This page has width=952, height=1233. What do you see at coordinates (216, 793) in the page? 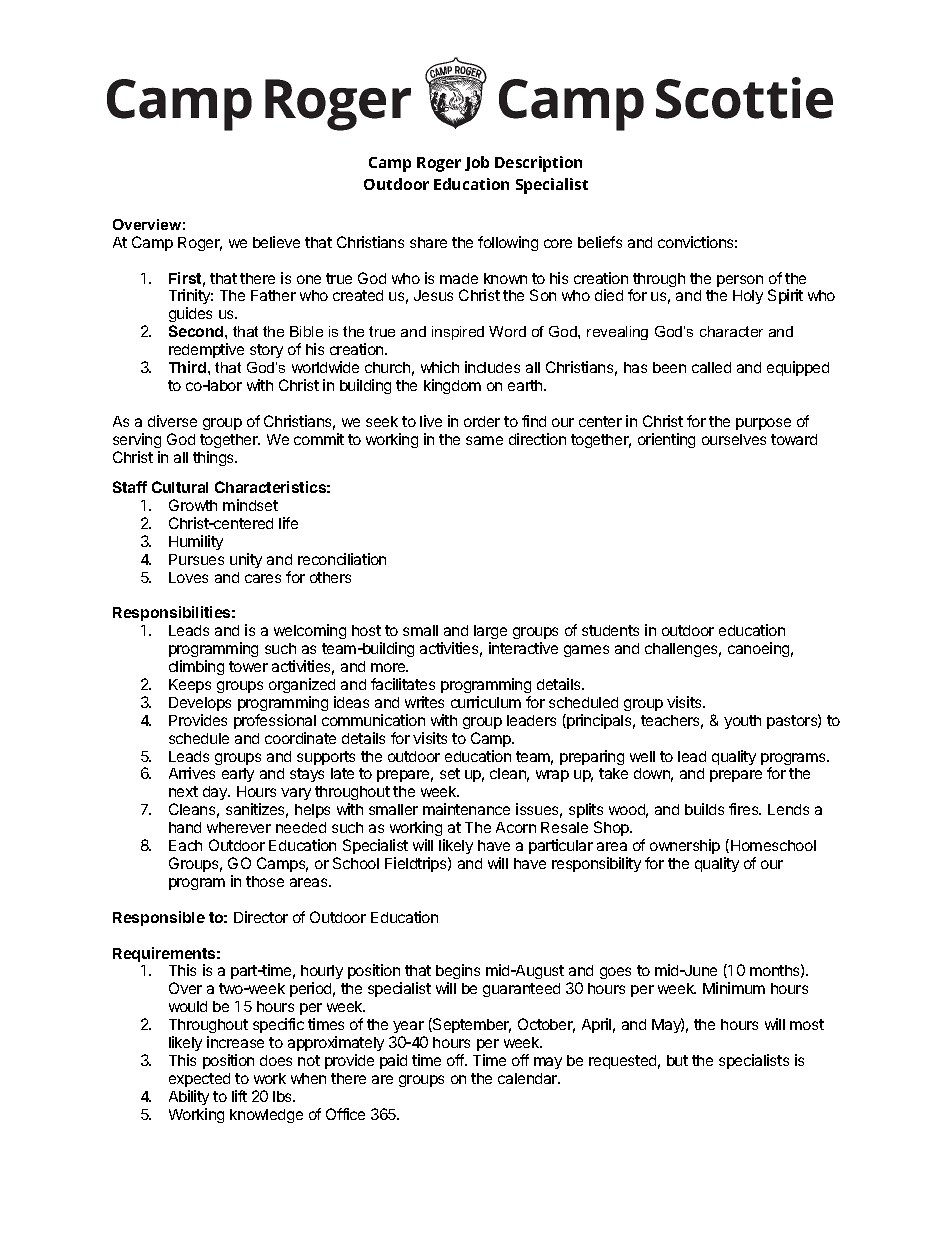
I see `day` at bounding box center [216, 793].
